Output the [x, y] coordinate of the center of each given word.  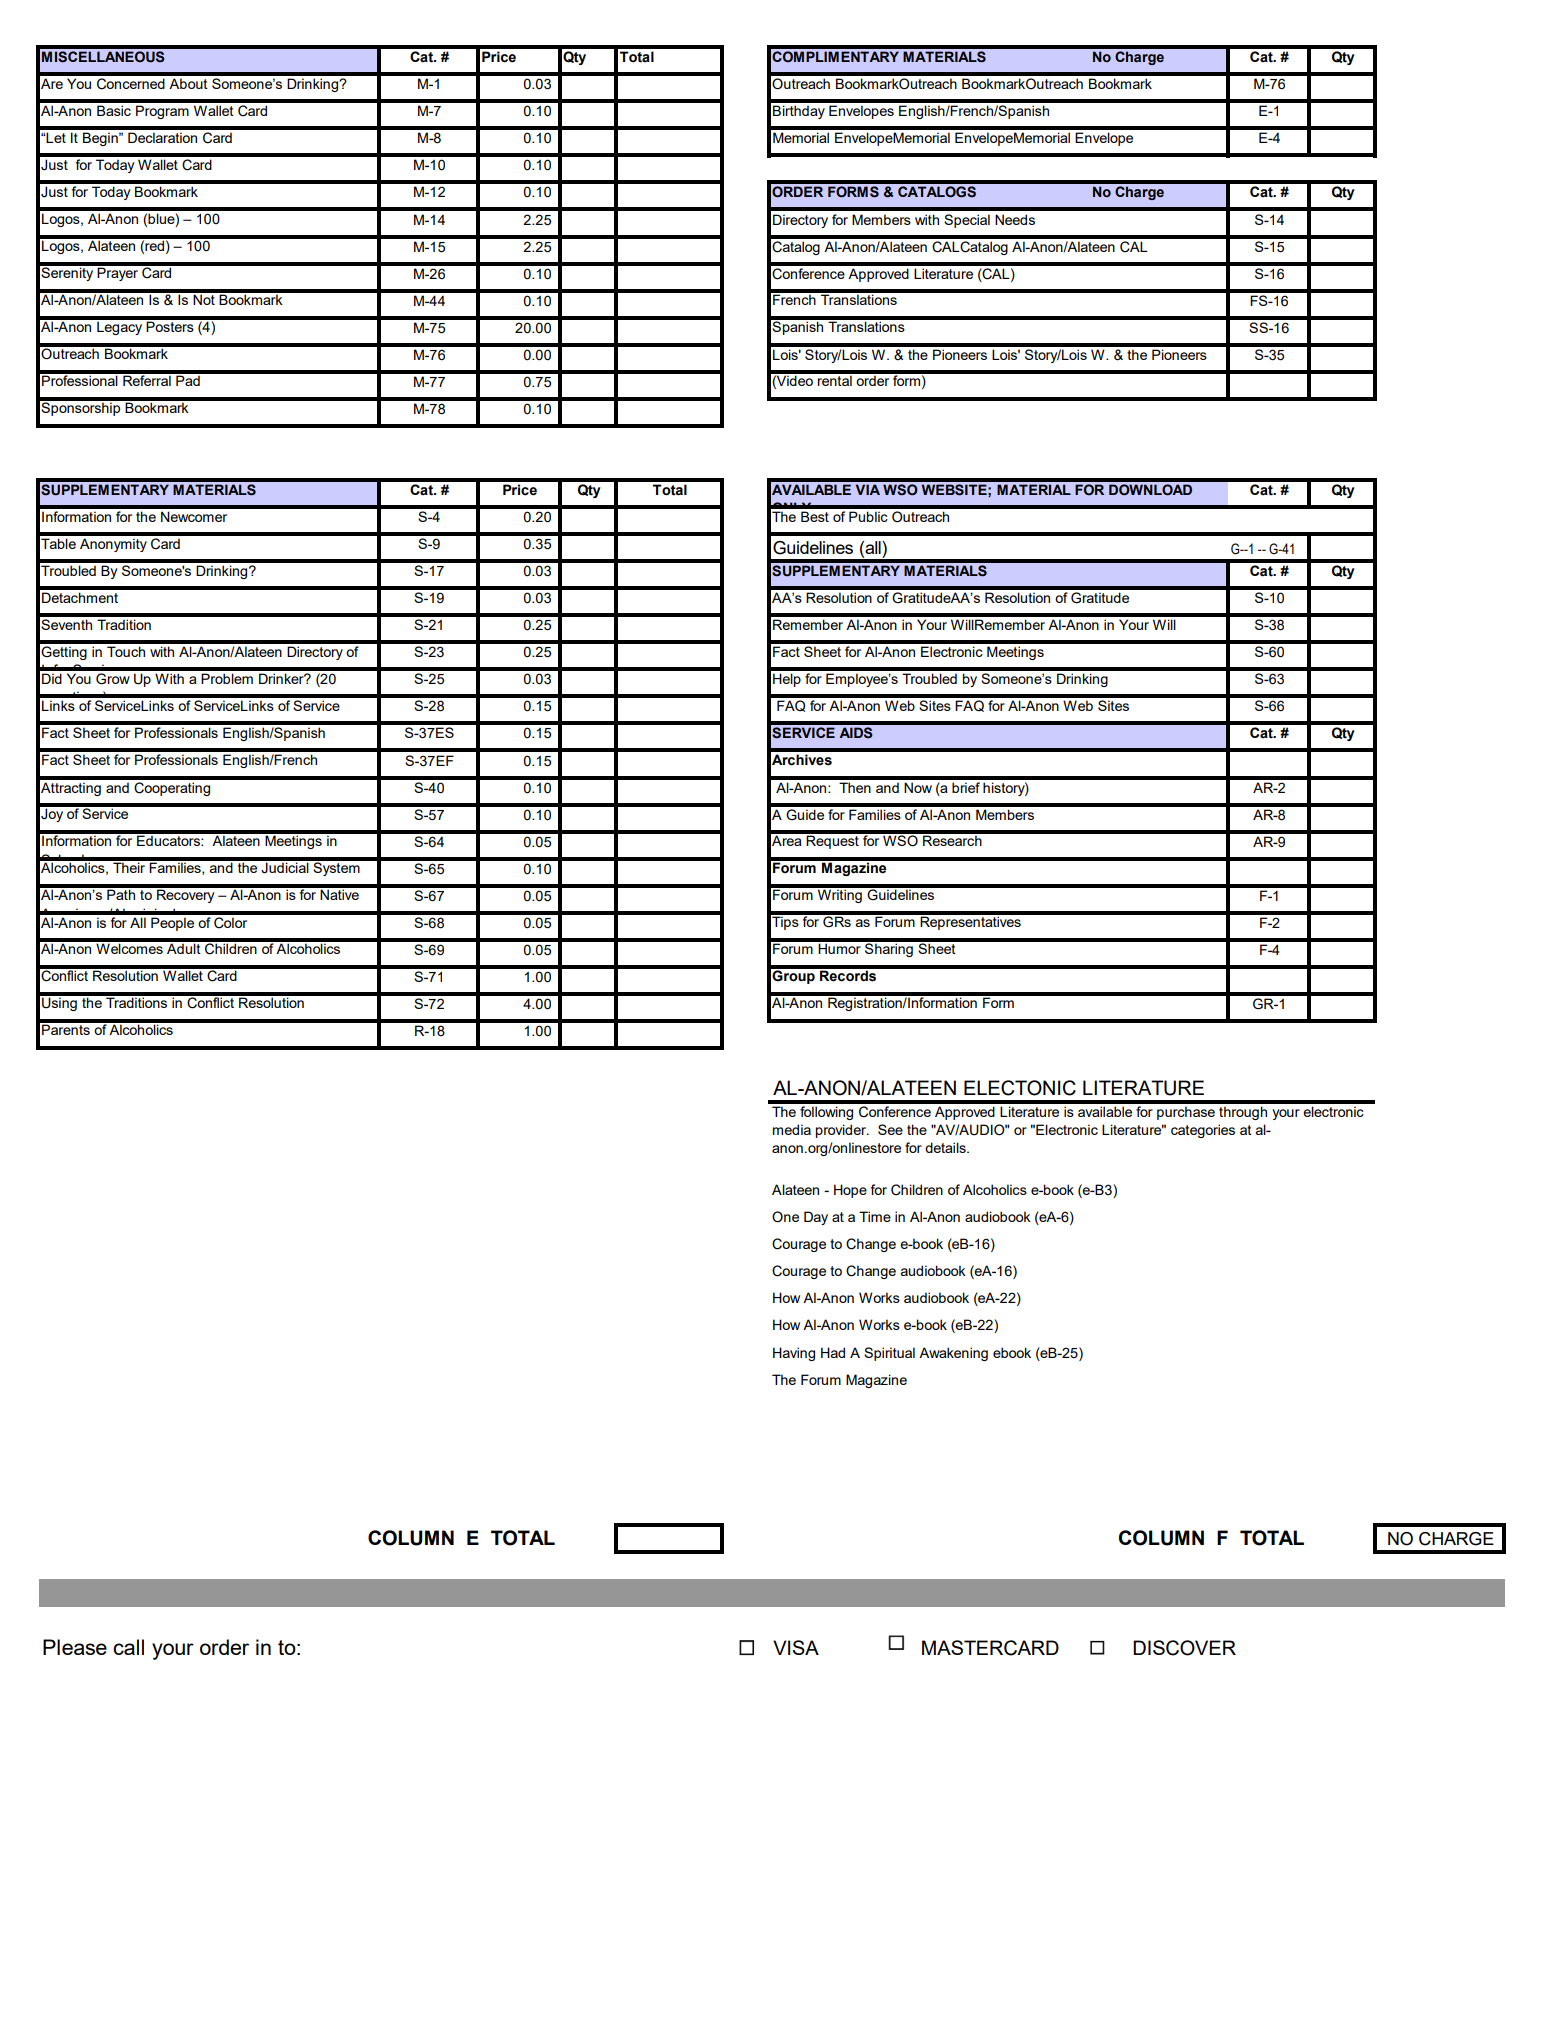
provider [842, 1131]
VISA [796, 1647]
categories [1203, 1131]
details [946, 1147]
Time [875, 1216]
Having [794, 1354]
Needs [1015, 219]
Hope [850, 1191]
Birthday [799, 112]
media [792, 1129]
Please [75, 1647]
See [890, 1129]
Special [967, 221]
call [128, 1647]
